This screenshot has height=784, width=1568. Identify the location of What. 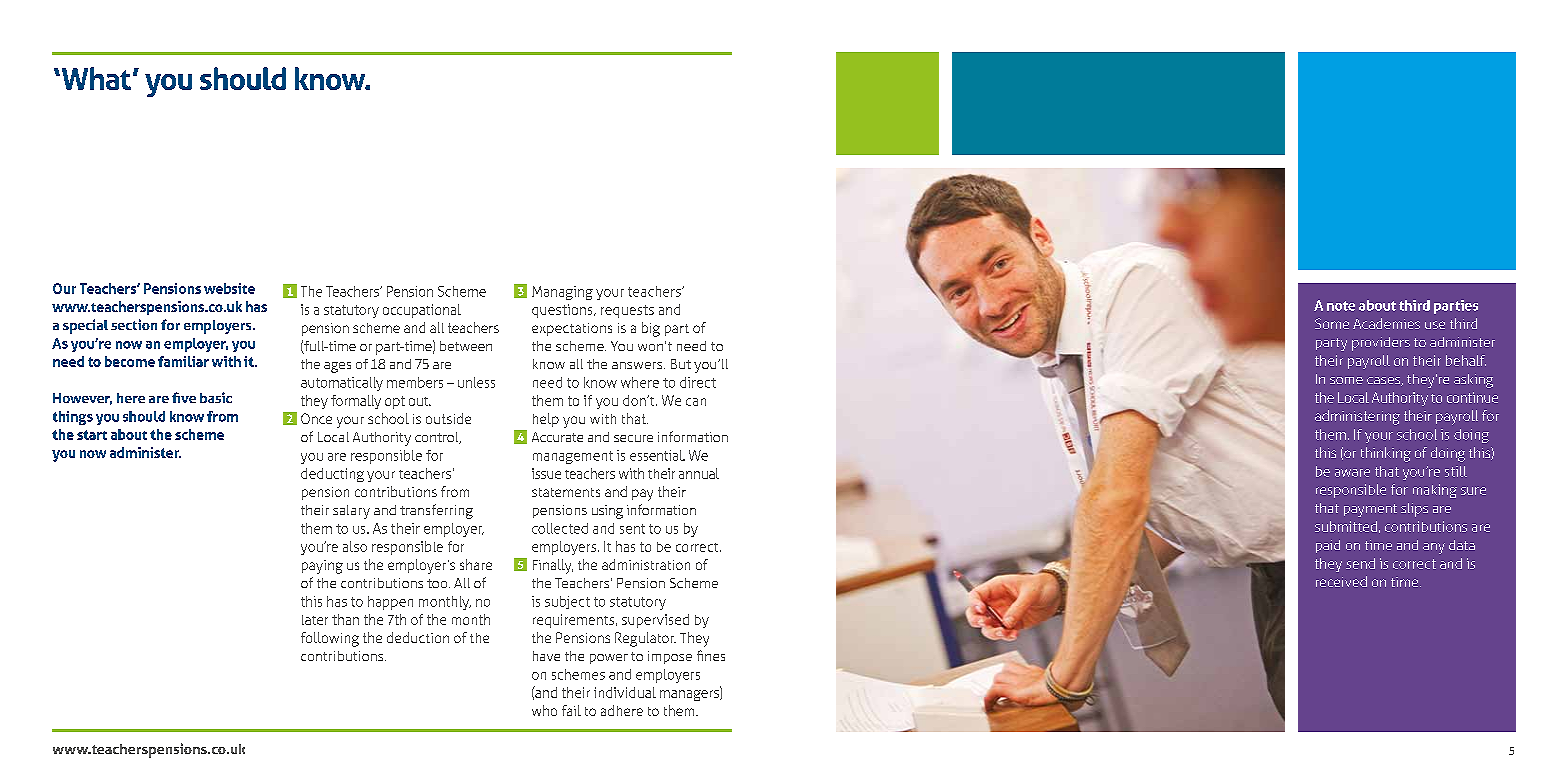
(95, 78).
